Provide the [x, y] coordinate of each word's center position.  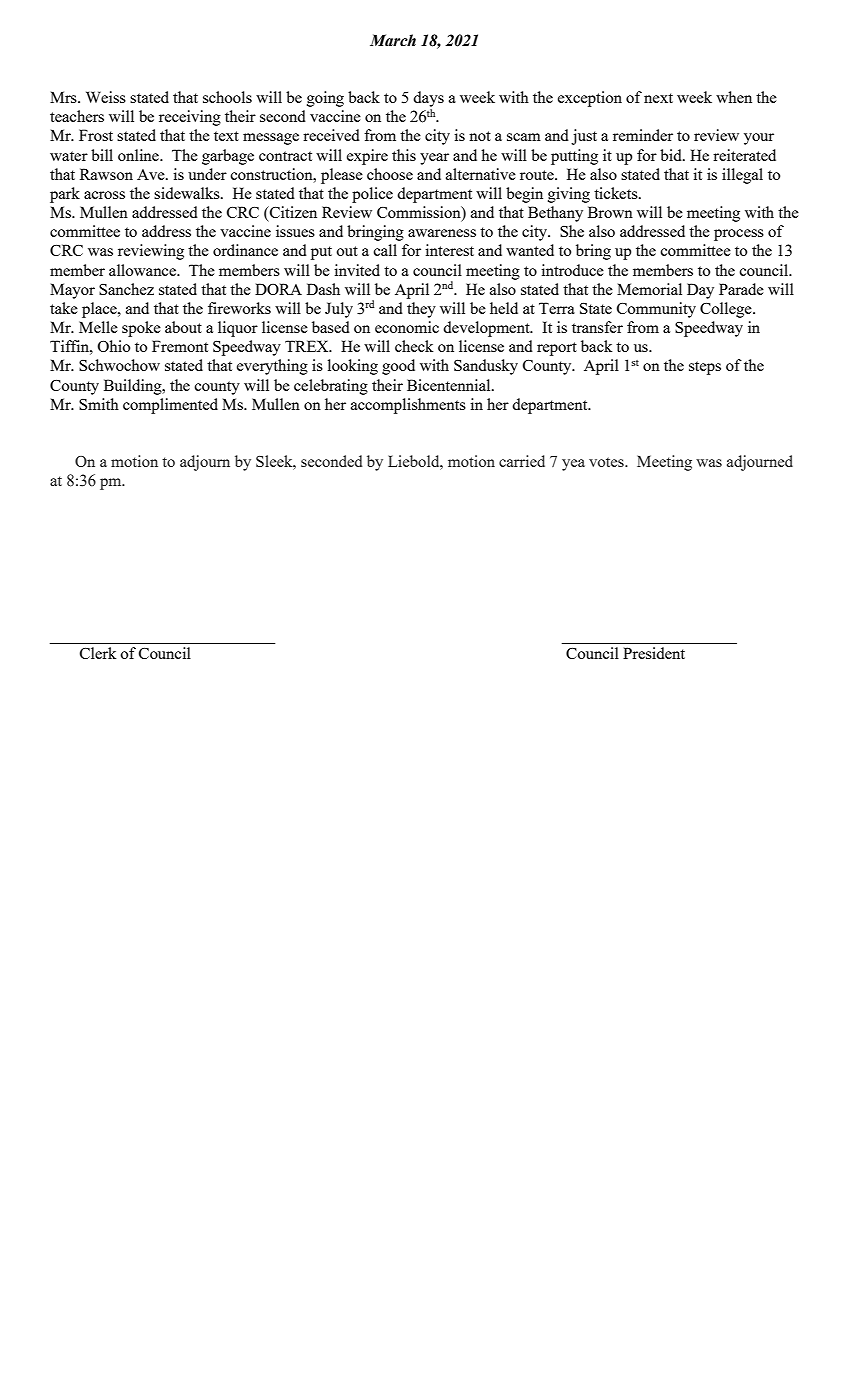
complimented [170, 406]
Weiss [106, 97]
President [654, 653]
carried [522, 461]
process [739, 235]
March [393, 40]
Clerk [98, 653]
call [385, 250]
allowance [143, 270]
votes [607, 462]
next [658, 98]
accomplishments [408, 406]
